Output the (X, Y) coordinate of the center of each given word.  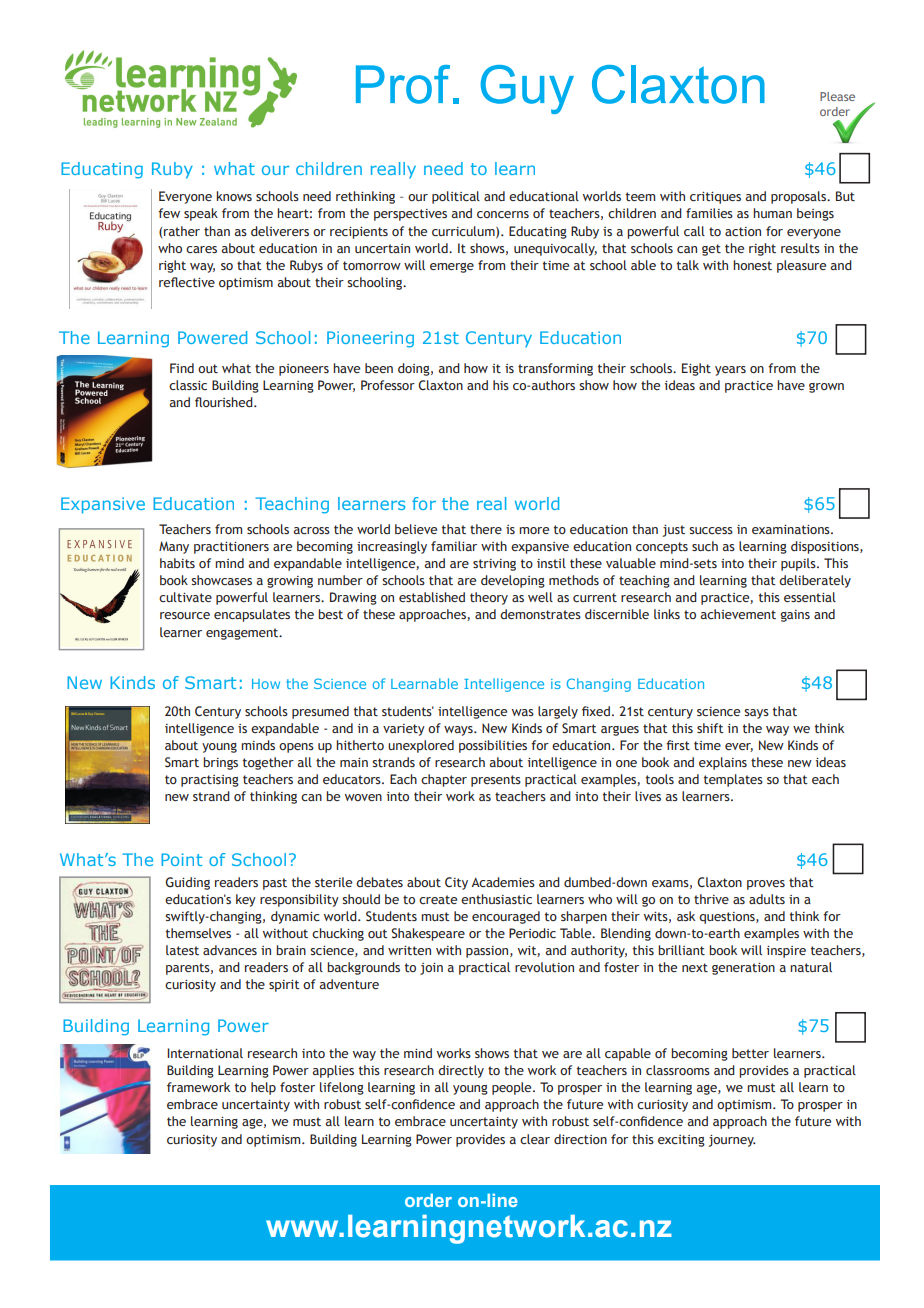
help (263, 1088)
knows (234, 196)
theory (489, 598)
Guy (527, 89)
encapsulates (252, 615)
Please (837, 96)
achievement (738, 614)
